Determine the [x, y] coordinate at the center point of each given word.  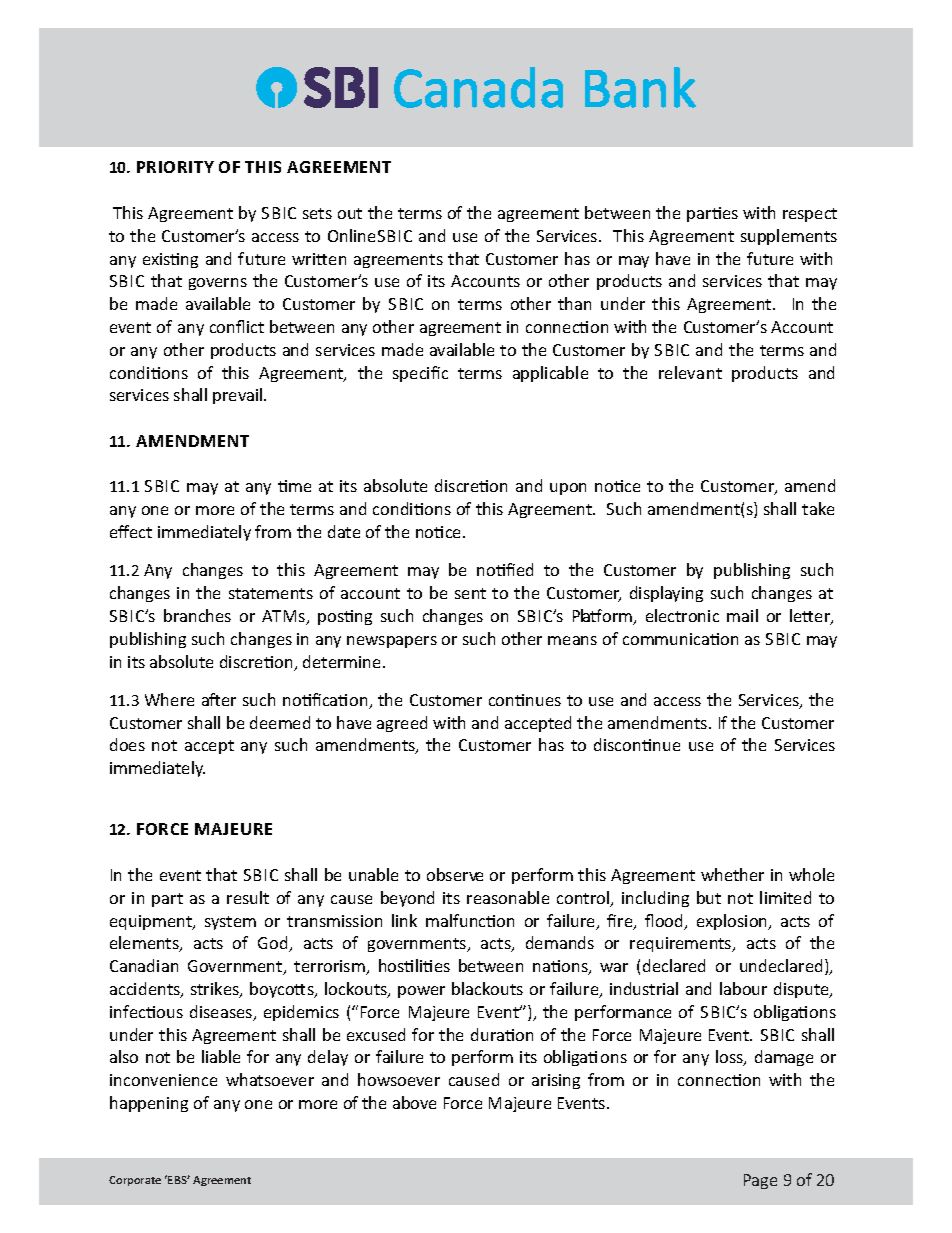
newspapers [392, 642]
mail [742, 615]
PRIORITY [175, 167]
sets [317, 213]
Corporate [135, 1181]
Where [169, 699]
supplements [789, 237]
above [414, 1102]
